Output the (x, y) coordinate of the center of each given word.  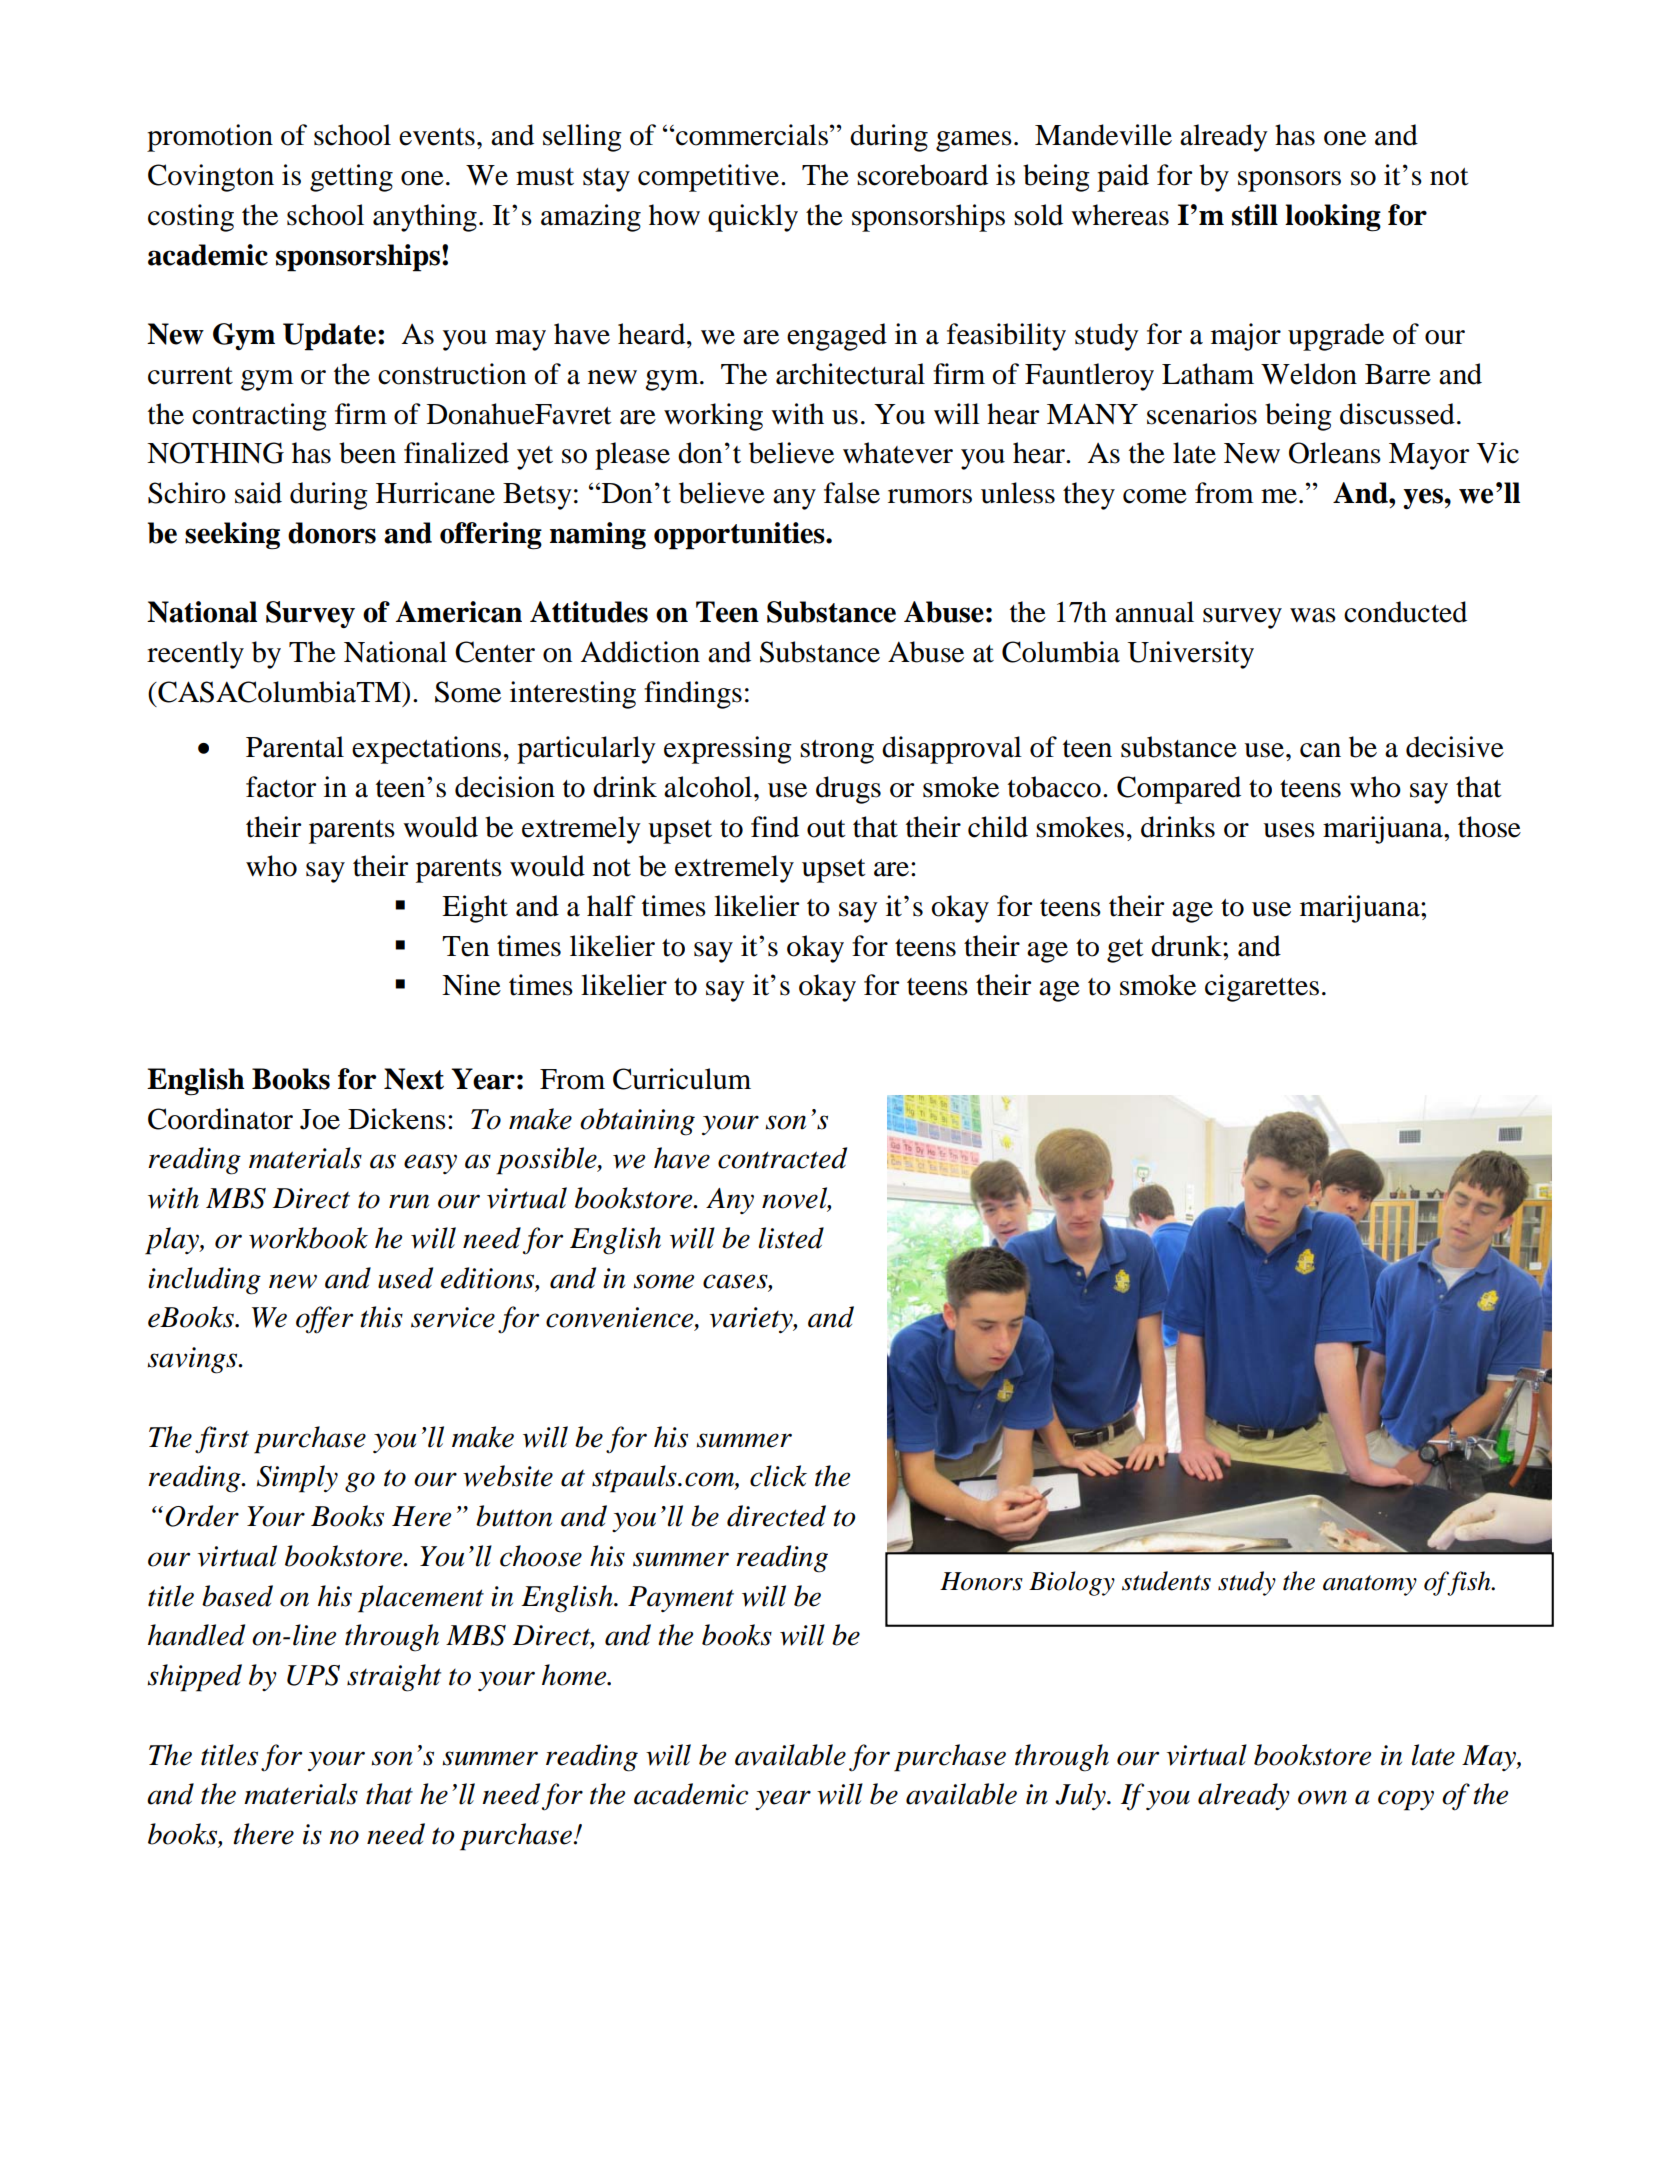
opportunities (740, 536)
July (1081, 1796)
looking (1333, 218)
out (826, 829)
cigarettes (1262, 988)
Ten (465, 946)
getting (351, 178)
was (1313, 615)
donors (332, 533)
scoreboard (922, 175)
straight (394, 1678)
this (381, 1317)
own (1322, 1797)
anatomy (1370, 1585)
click (778, 1476)
